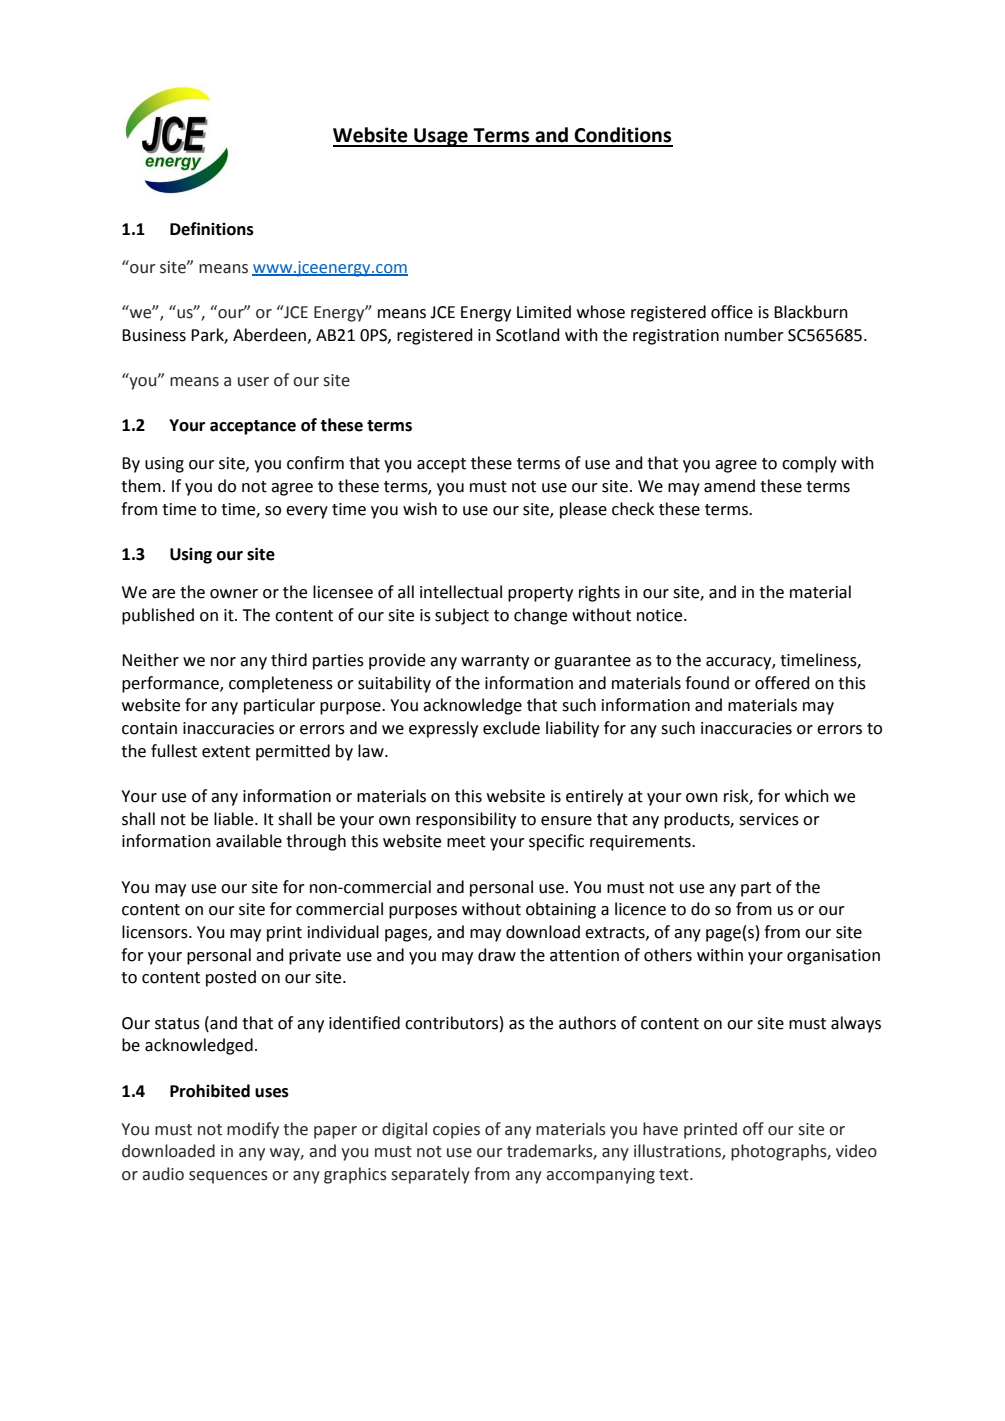 Image resolution: width=1005 pixels, height=1421 pixels. What do you see at coordinates (856, 1151) in the screenshot?
I see `video` at bounding box center [856, 1151].
